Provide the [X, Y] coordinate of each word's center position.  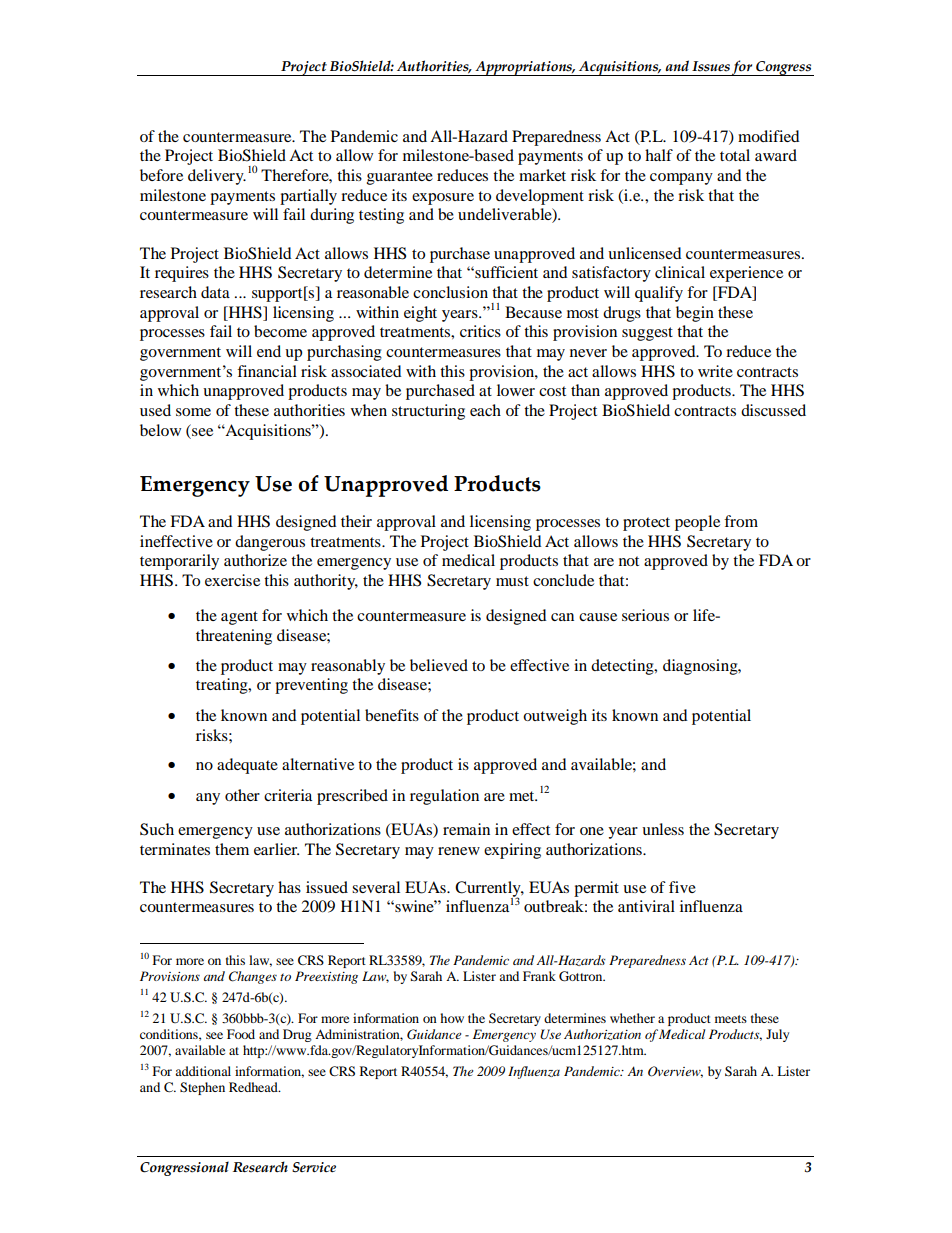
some [193, 412]
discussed [773, 410]
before [161, 175]
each [485, 410]
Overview [675, 1072]
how [452, 1018]
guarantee [400, 178]
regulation [444, 797]
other [242, 795]
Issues [711, 66]
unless [663, 829]
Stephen [202, 1088]
